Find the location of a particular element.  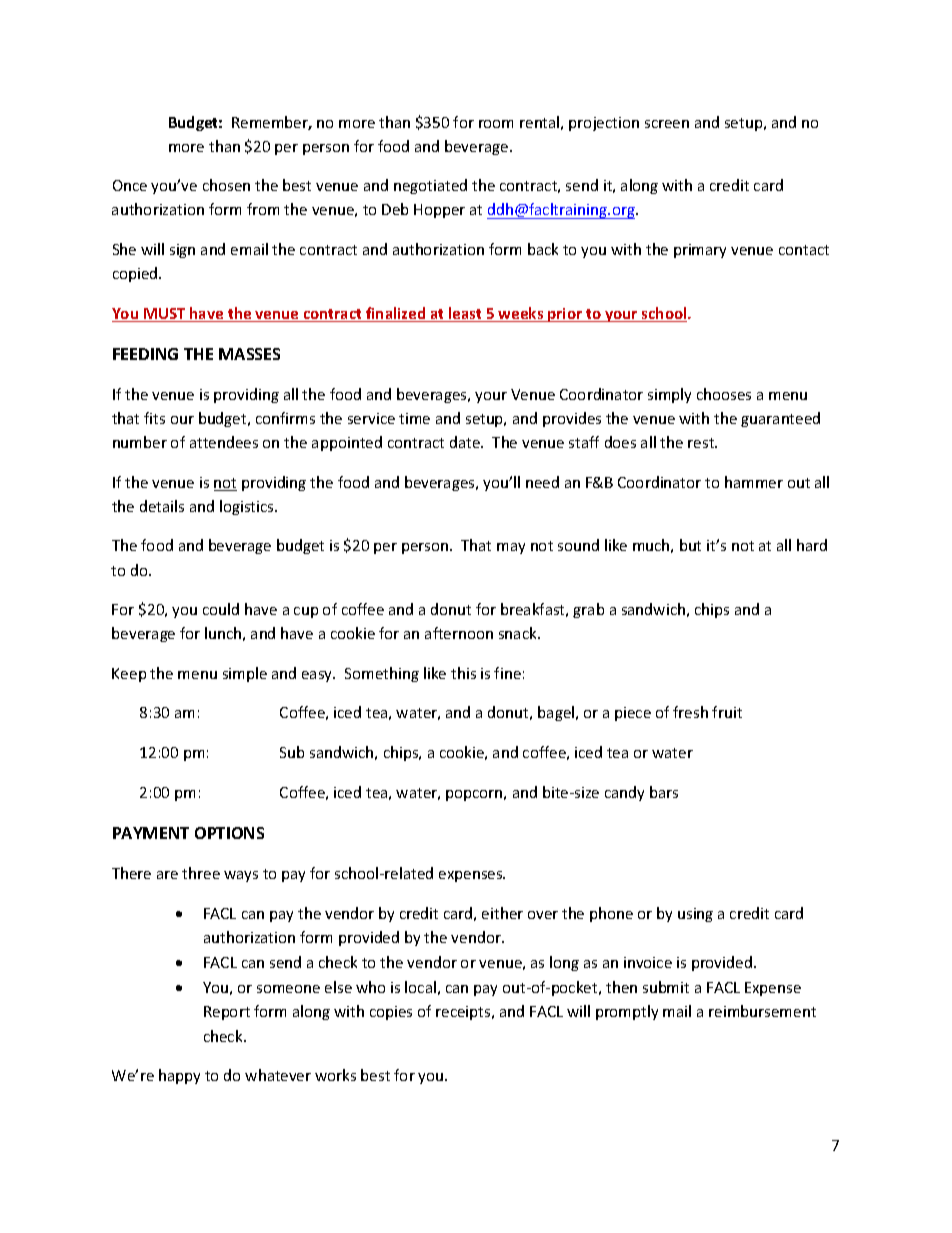

happy is located at coordinates (179, 1076).
